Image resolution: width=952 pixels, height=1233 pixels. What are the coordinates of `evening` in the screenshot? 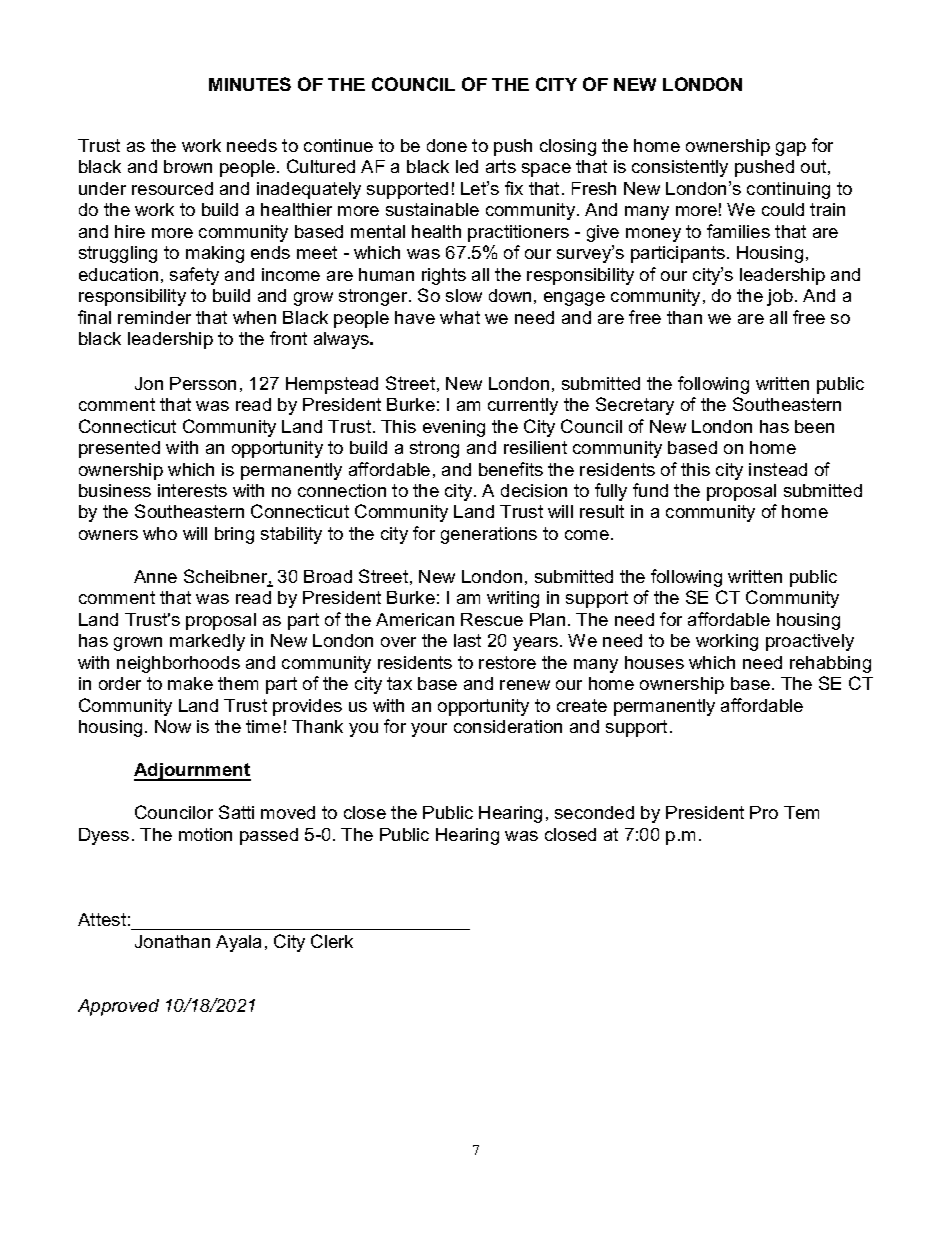 It's located at (454, 428).
